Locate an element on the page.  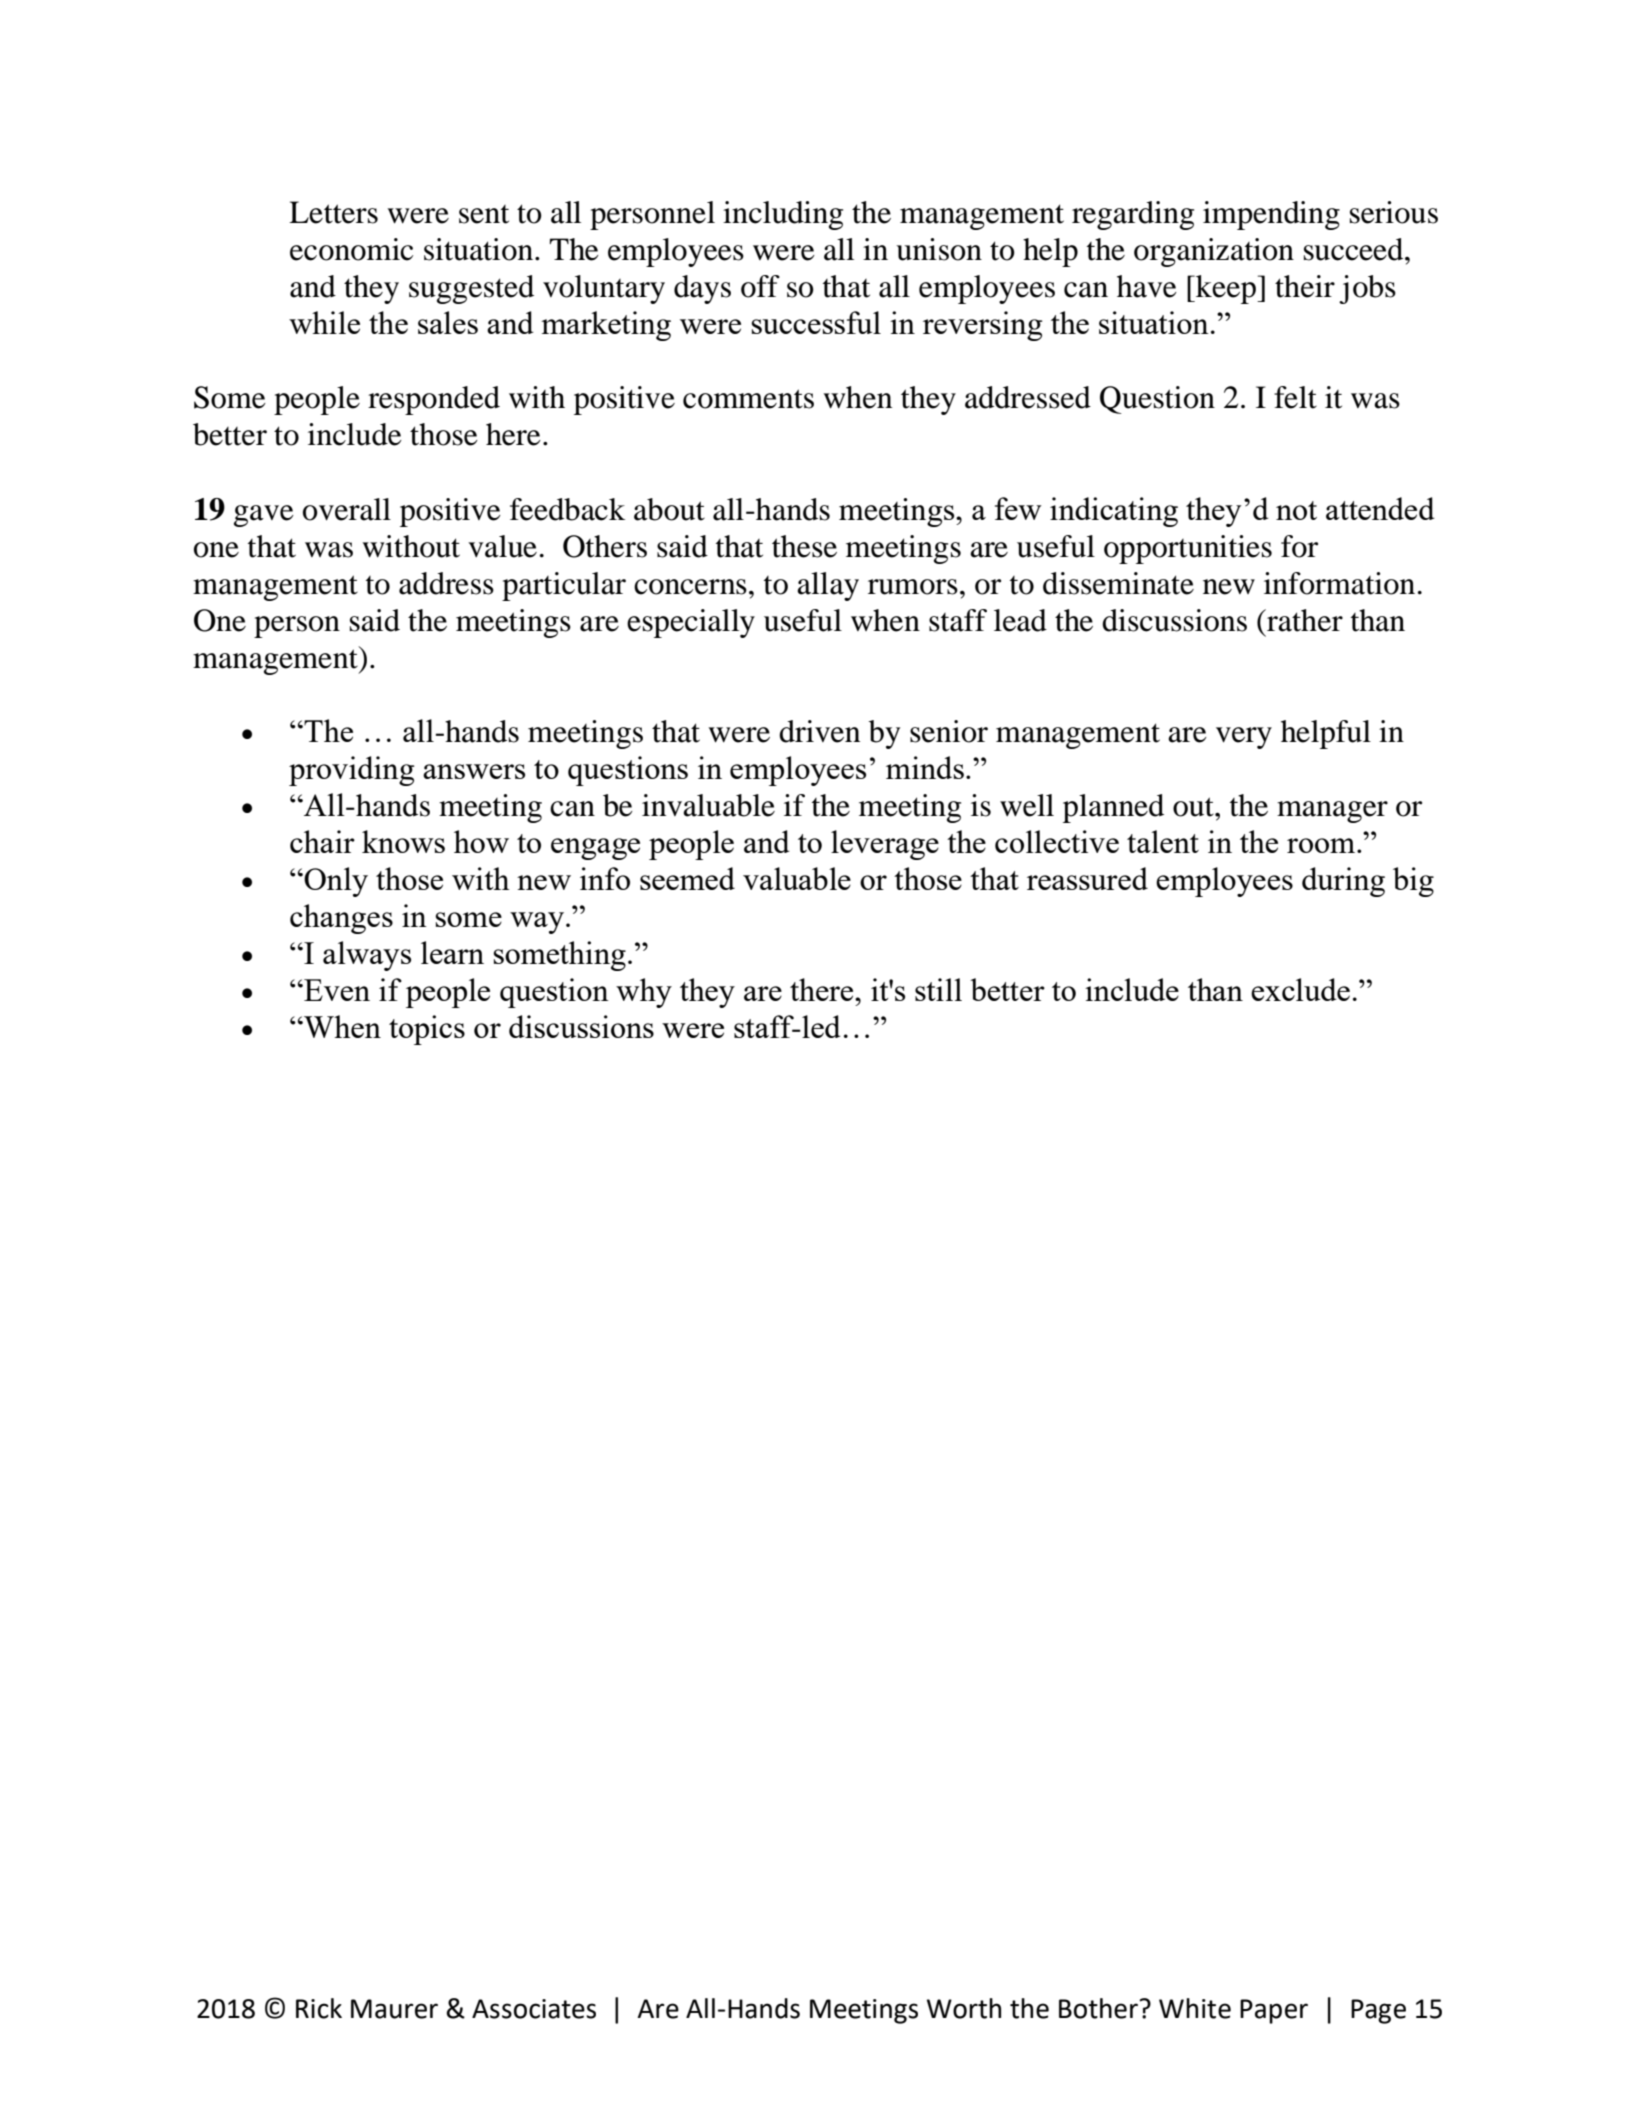
still is located at coordinates (938, 989).
